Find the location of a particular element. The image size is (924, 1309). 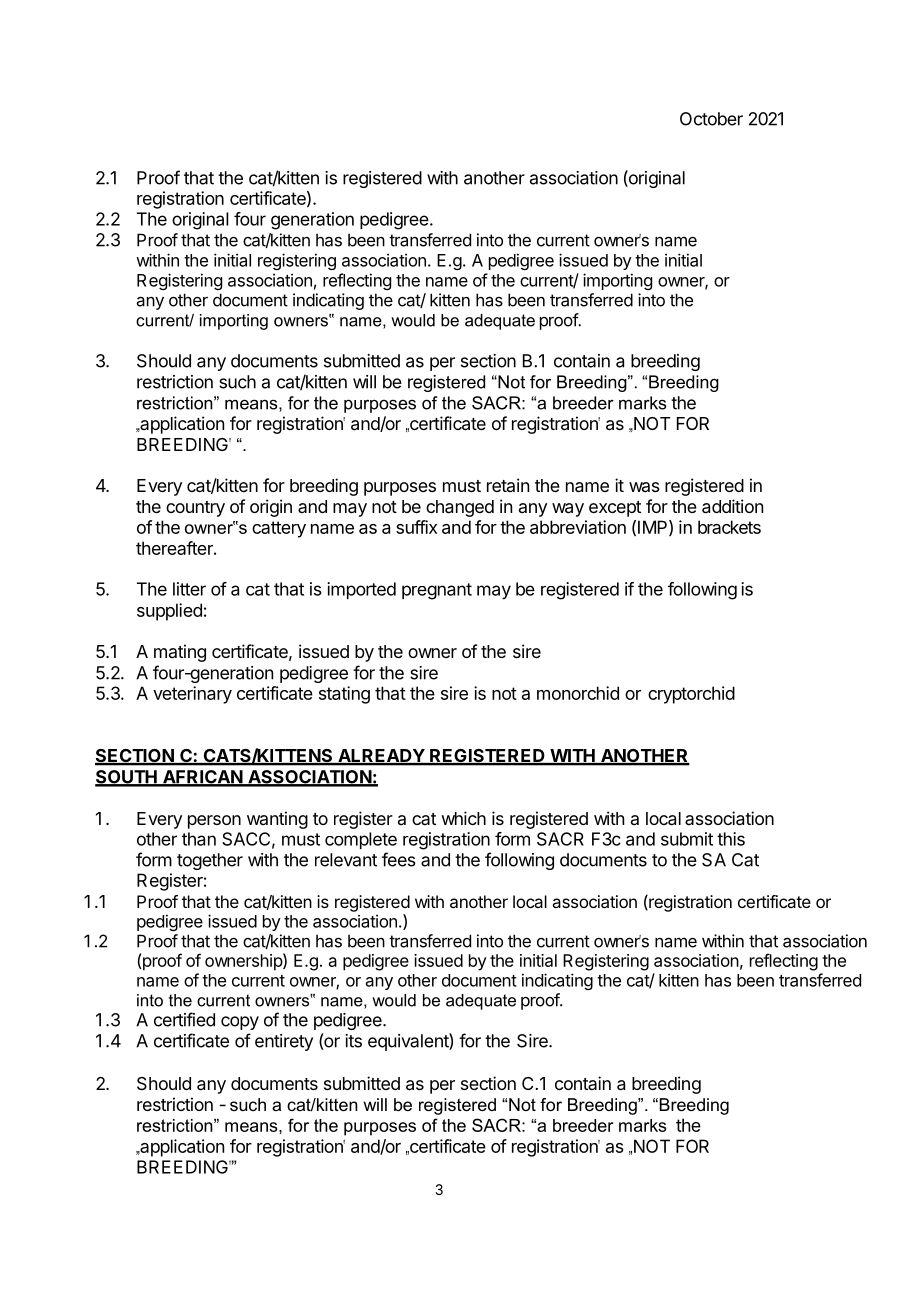

this is located at coordinates (731, 839).
